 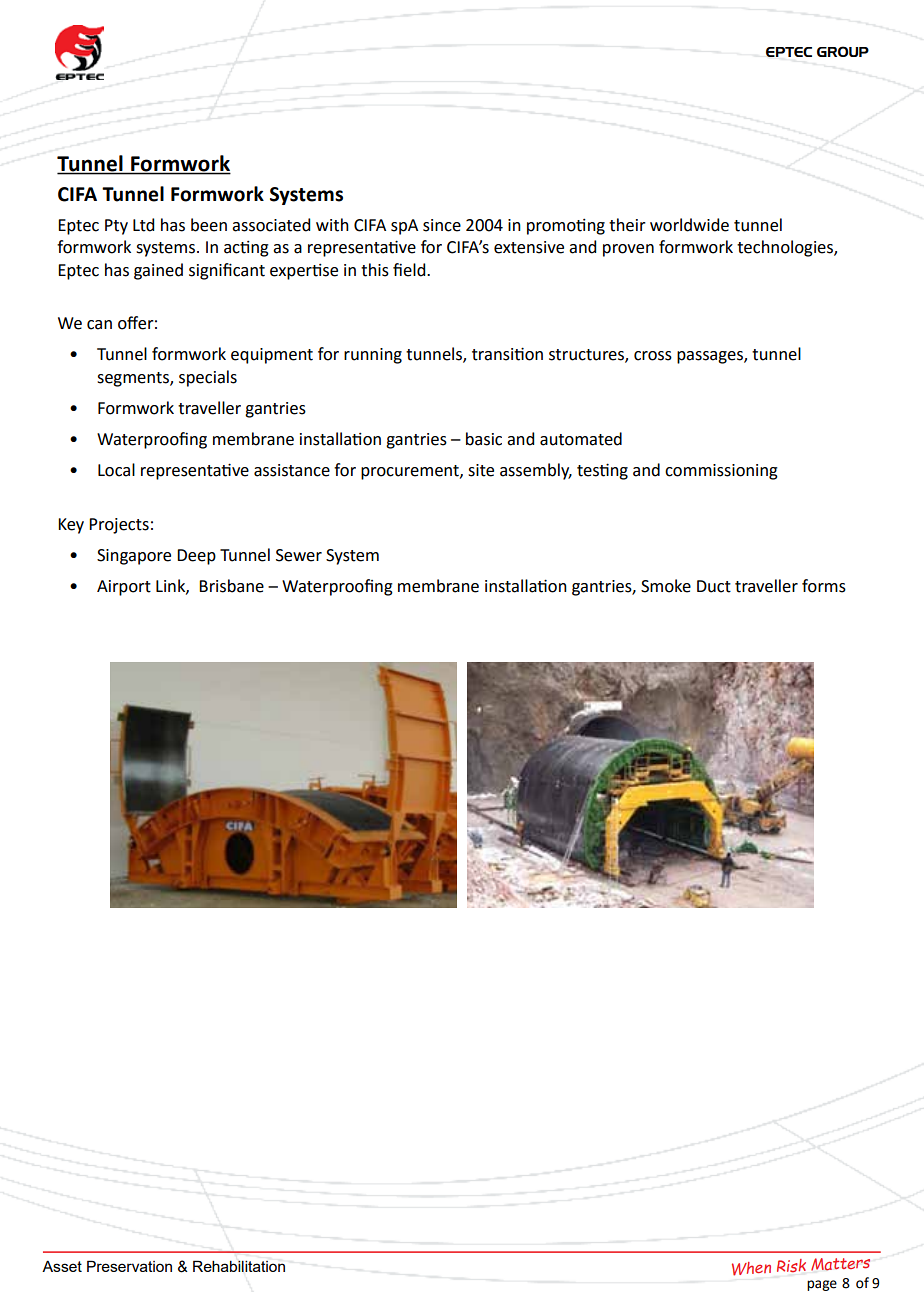 I want to click on GROUP, so click(x=843, y=51).
